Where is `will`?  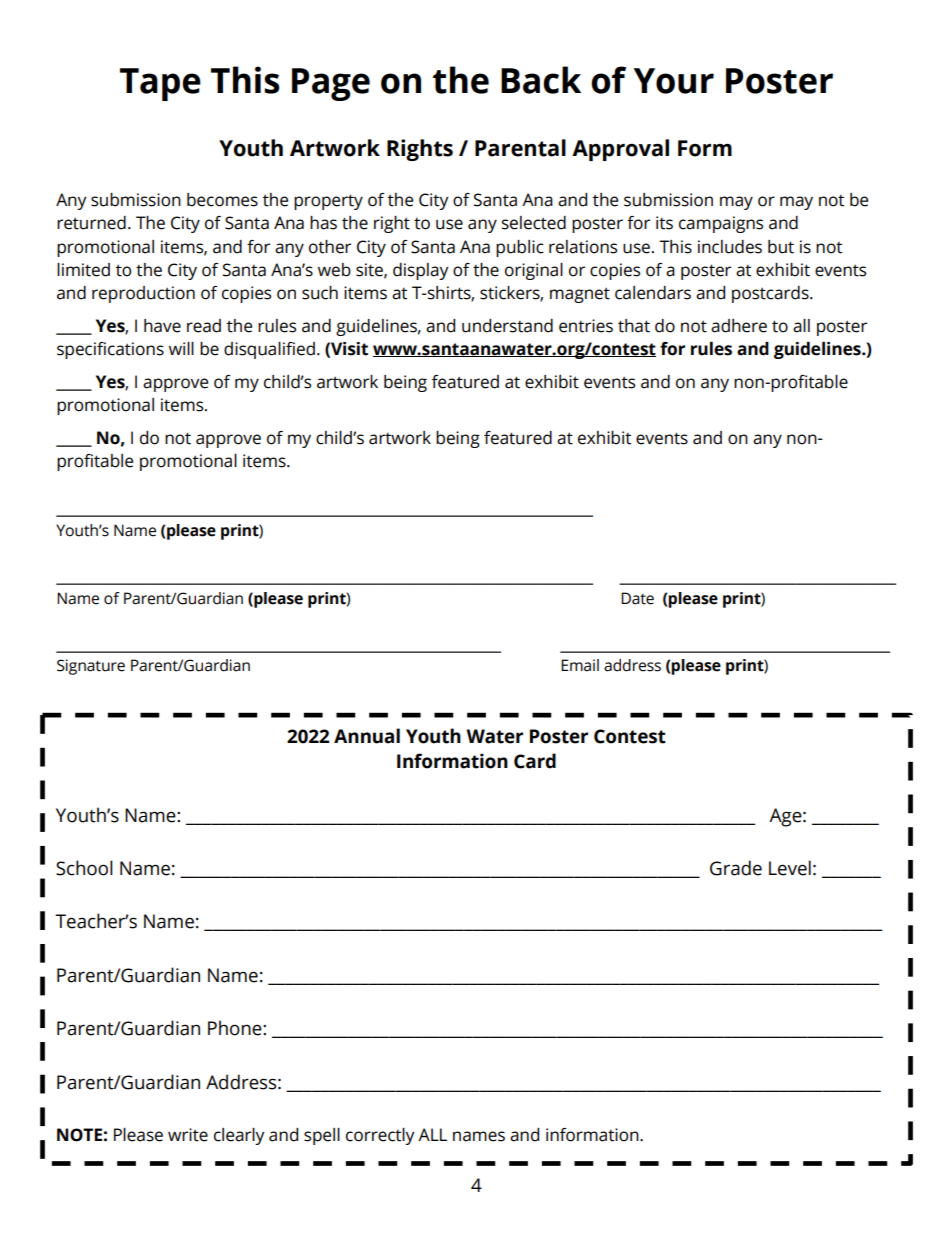 will is located at coordinates (181, 348).
